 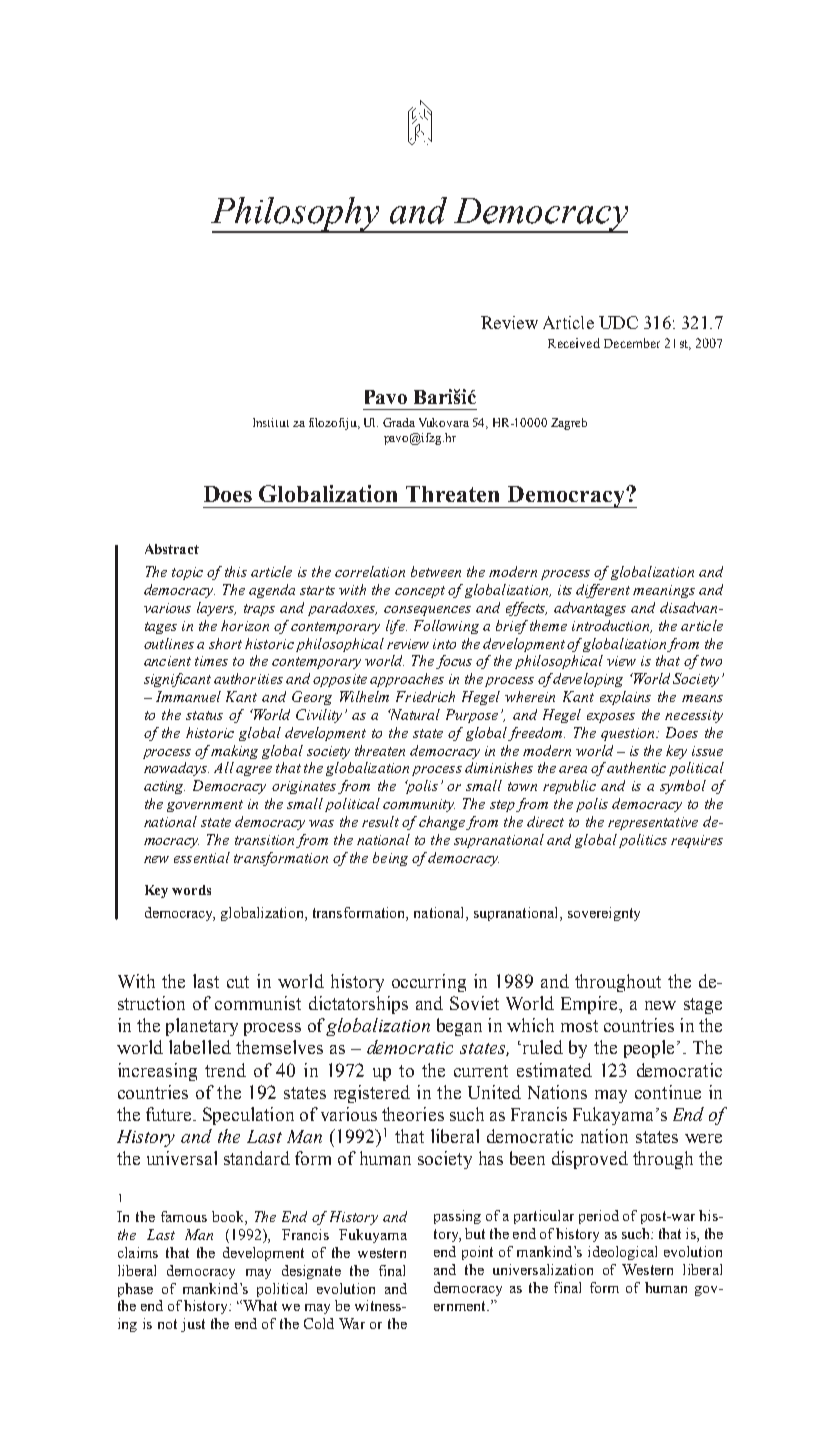 What do you see at coordinates (664, 591) in the document?
I see `meanings` at bounding box center [664, 591].
